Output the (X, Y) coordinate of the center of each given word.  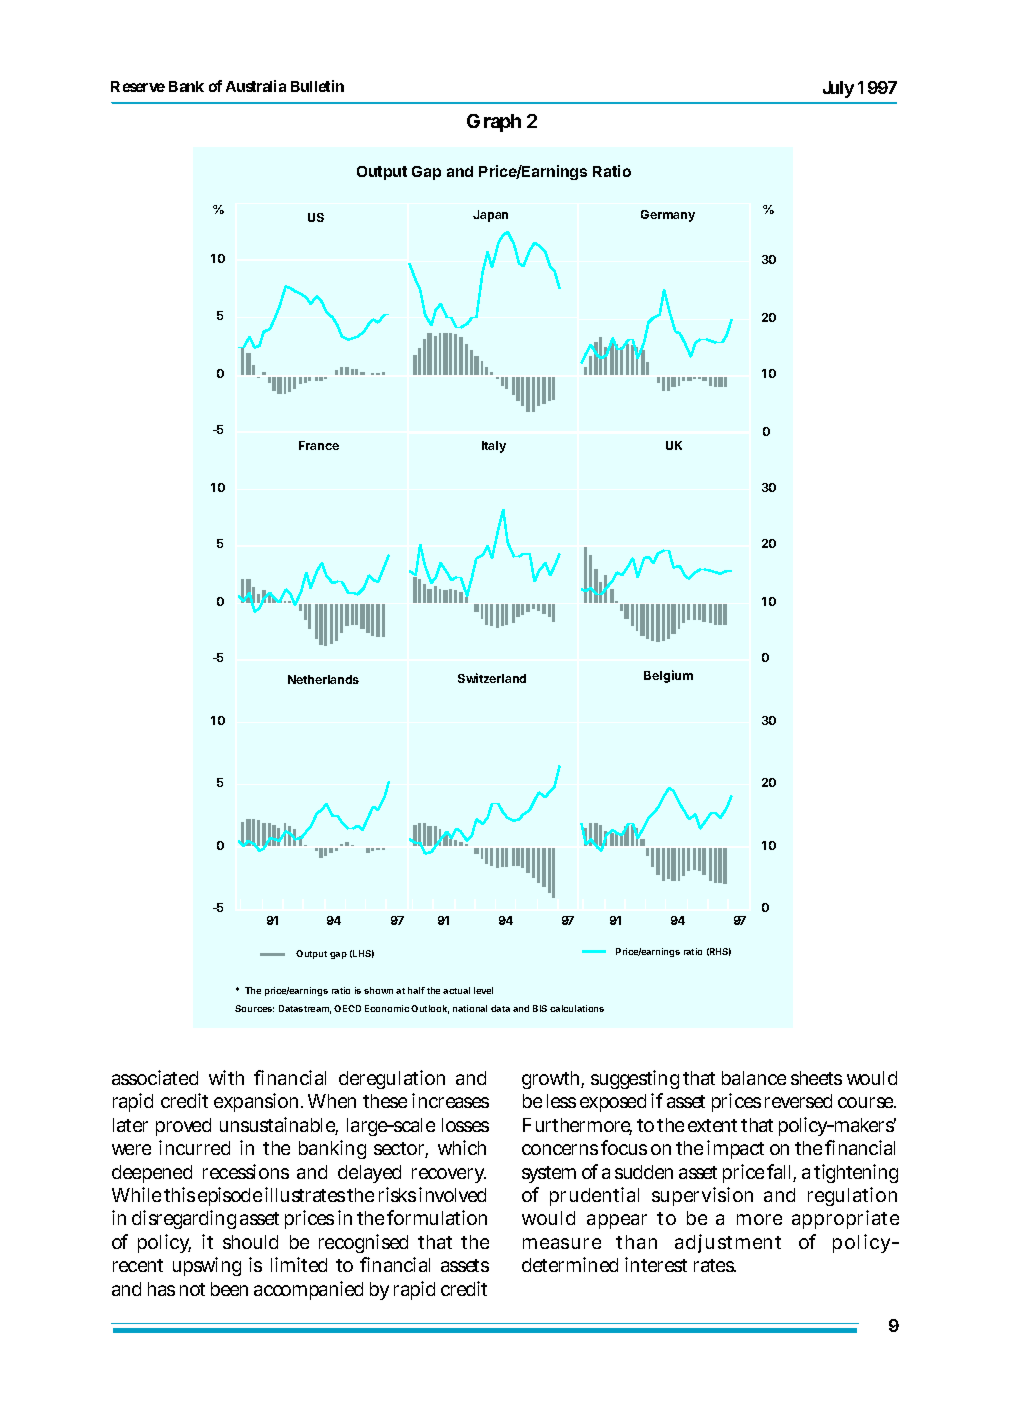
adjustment (728, 1243)
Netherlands (323, 679)
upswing (207, 1266)
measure (562, 1243)
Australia (256, 86)
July (838, 89)
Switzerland (492, 678)
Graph (494, 123)
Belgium (668, 676)
